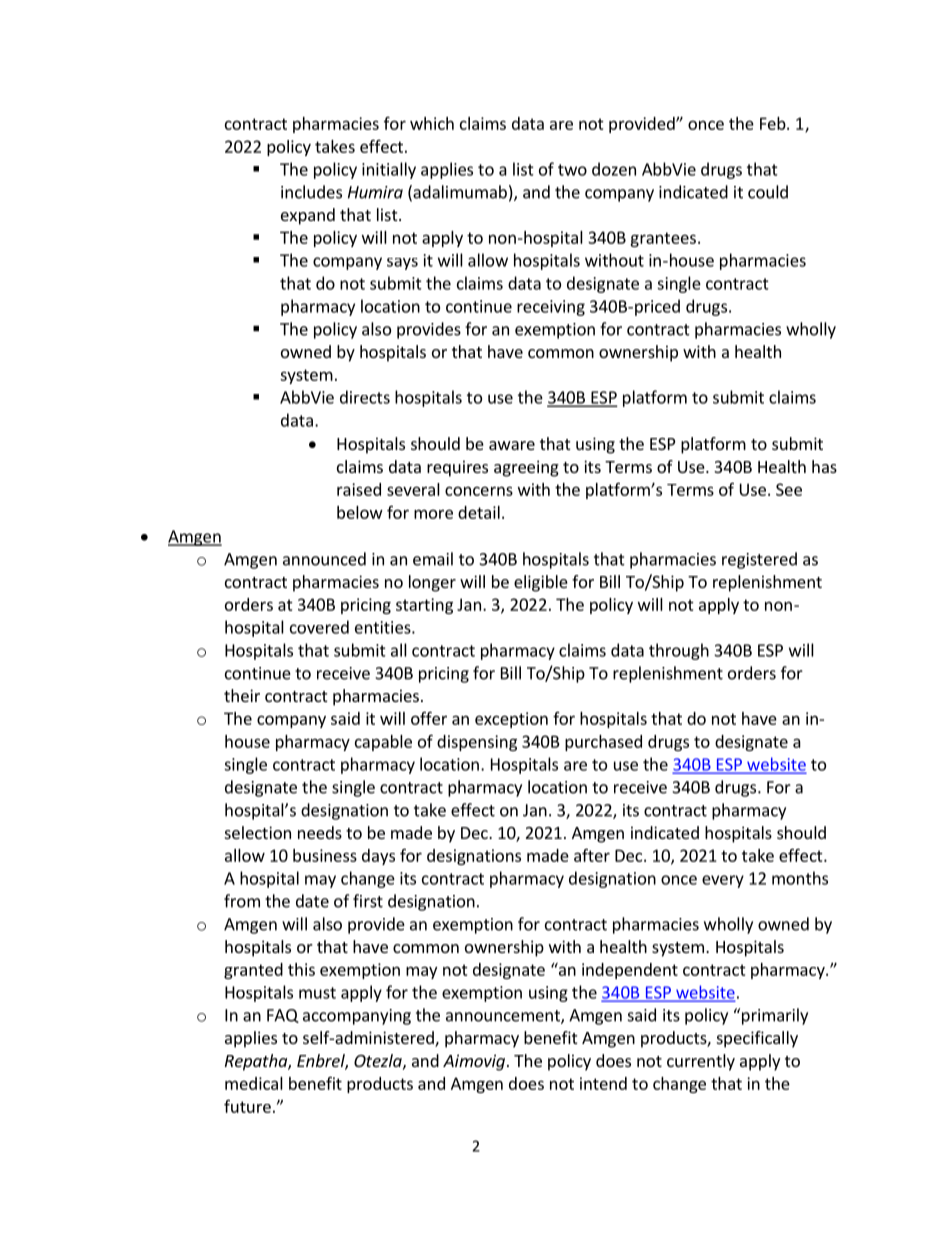 The height and width of the screenshot is (1233, 952). Describe the element at coordinates (723, 881) in the screenshot. I see `every` at that location.
